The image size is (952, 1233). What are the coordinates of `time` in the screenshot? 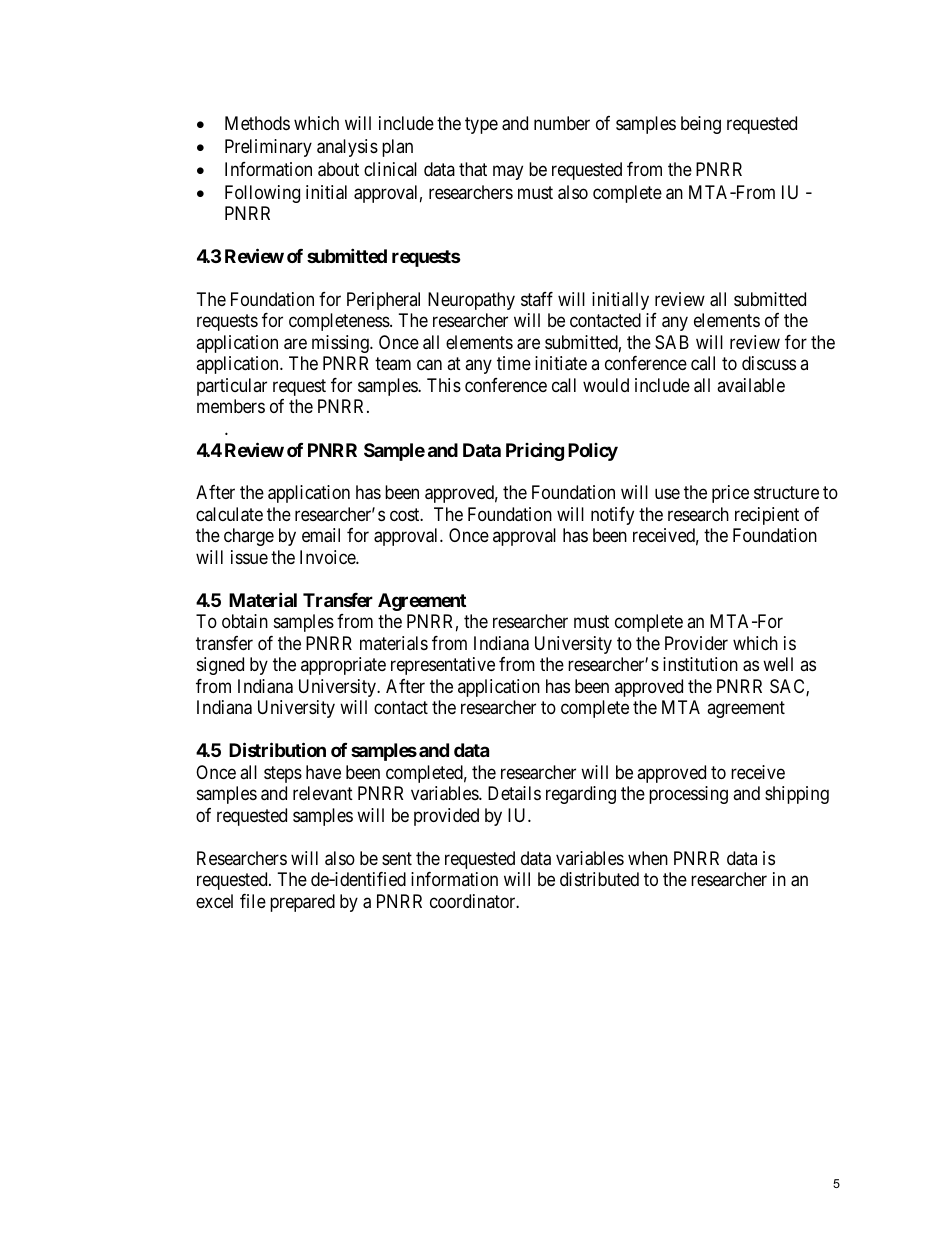 It's located at (514, 363).
